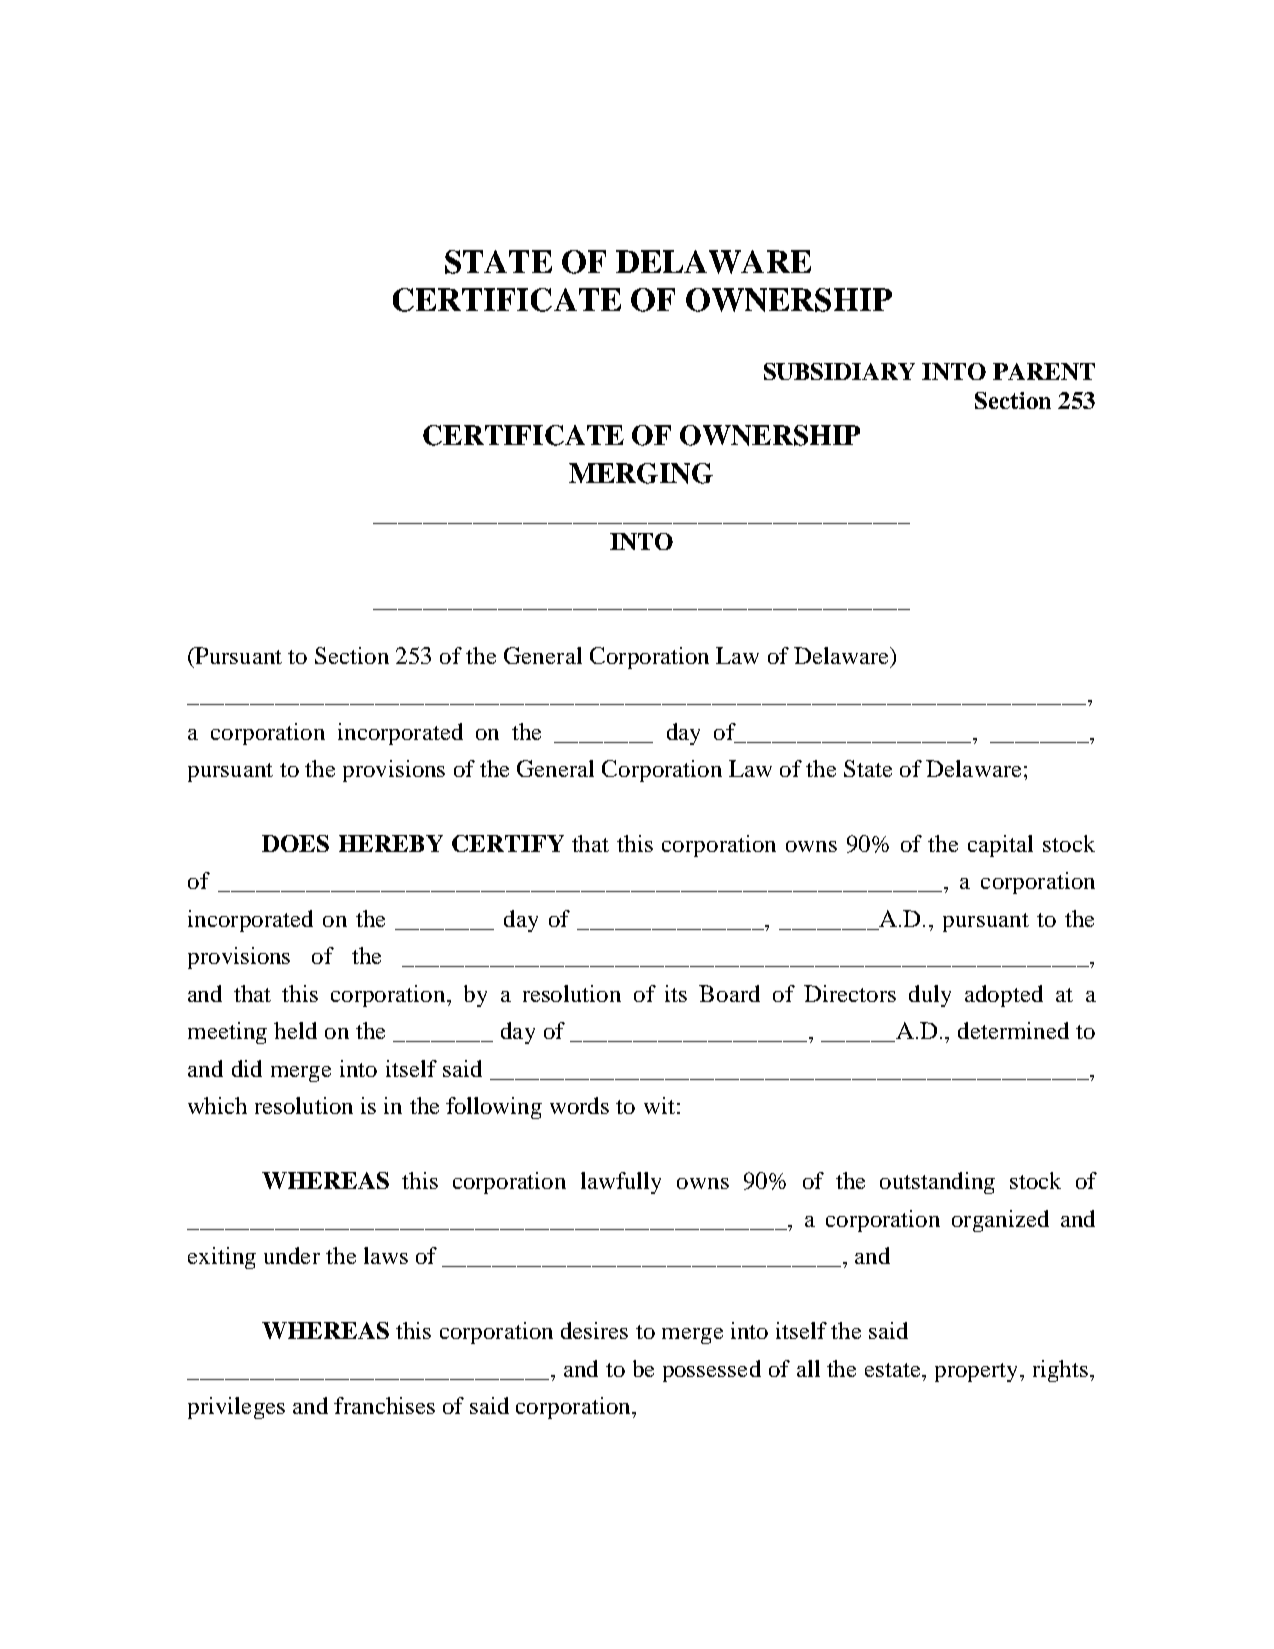 The width and height of the screenshot is (1274, 1649). Describe the element at coordinates (839, 371) in the screenshot. I see `SUBSIDIARY` at that location.
